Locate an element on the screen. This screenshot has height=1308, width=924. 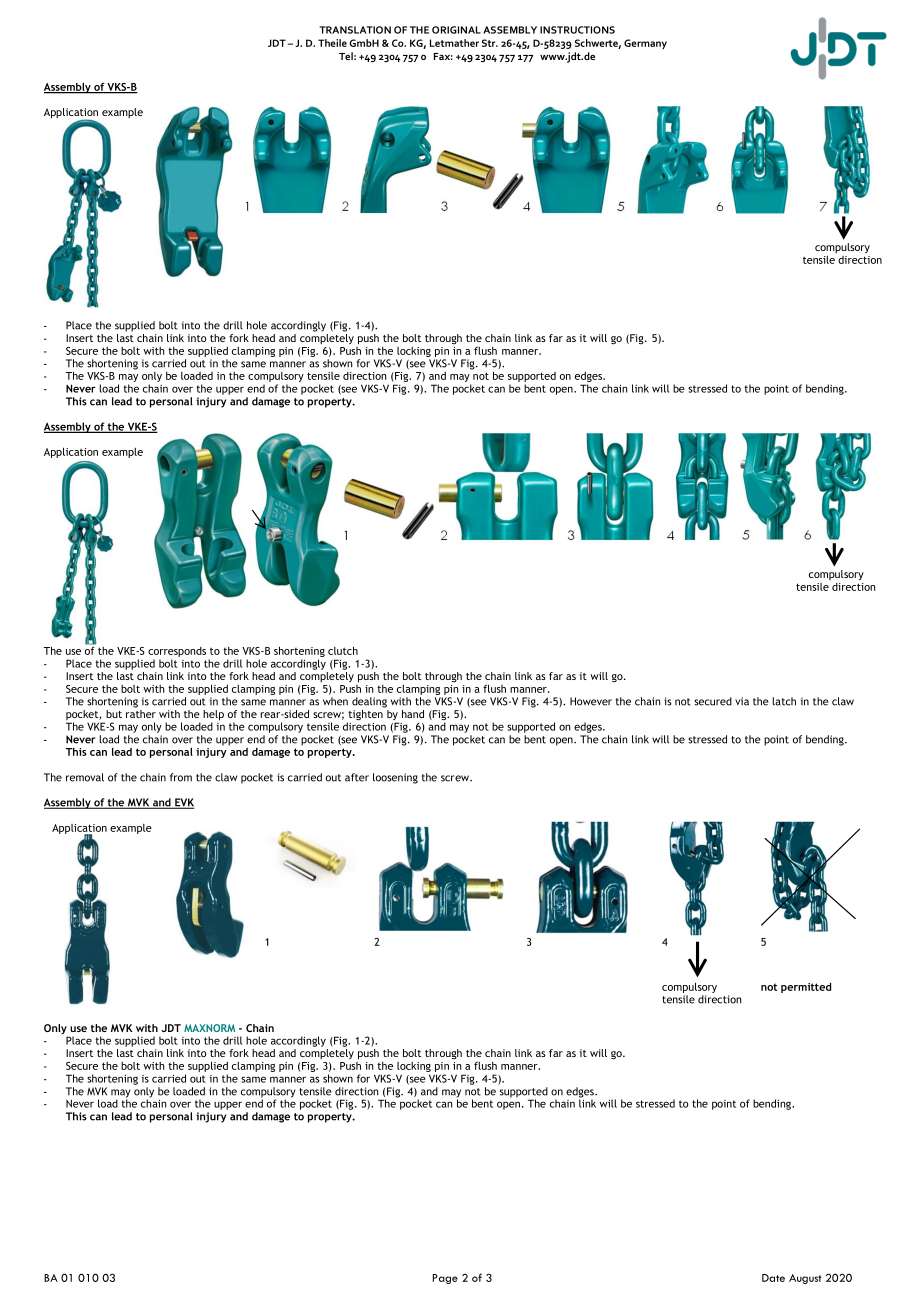
Germany is located at coordinates (645, 44).
